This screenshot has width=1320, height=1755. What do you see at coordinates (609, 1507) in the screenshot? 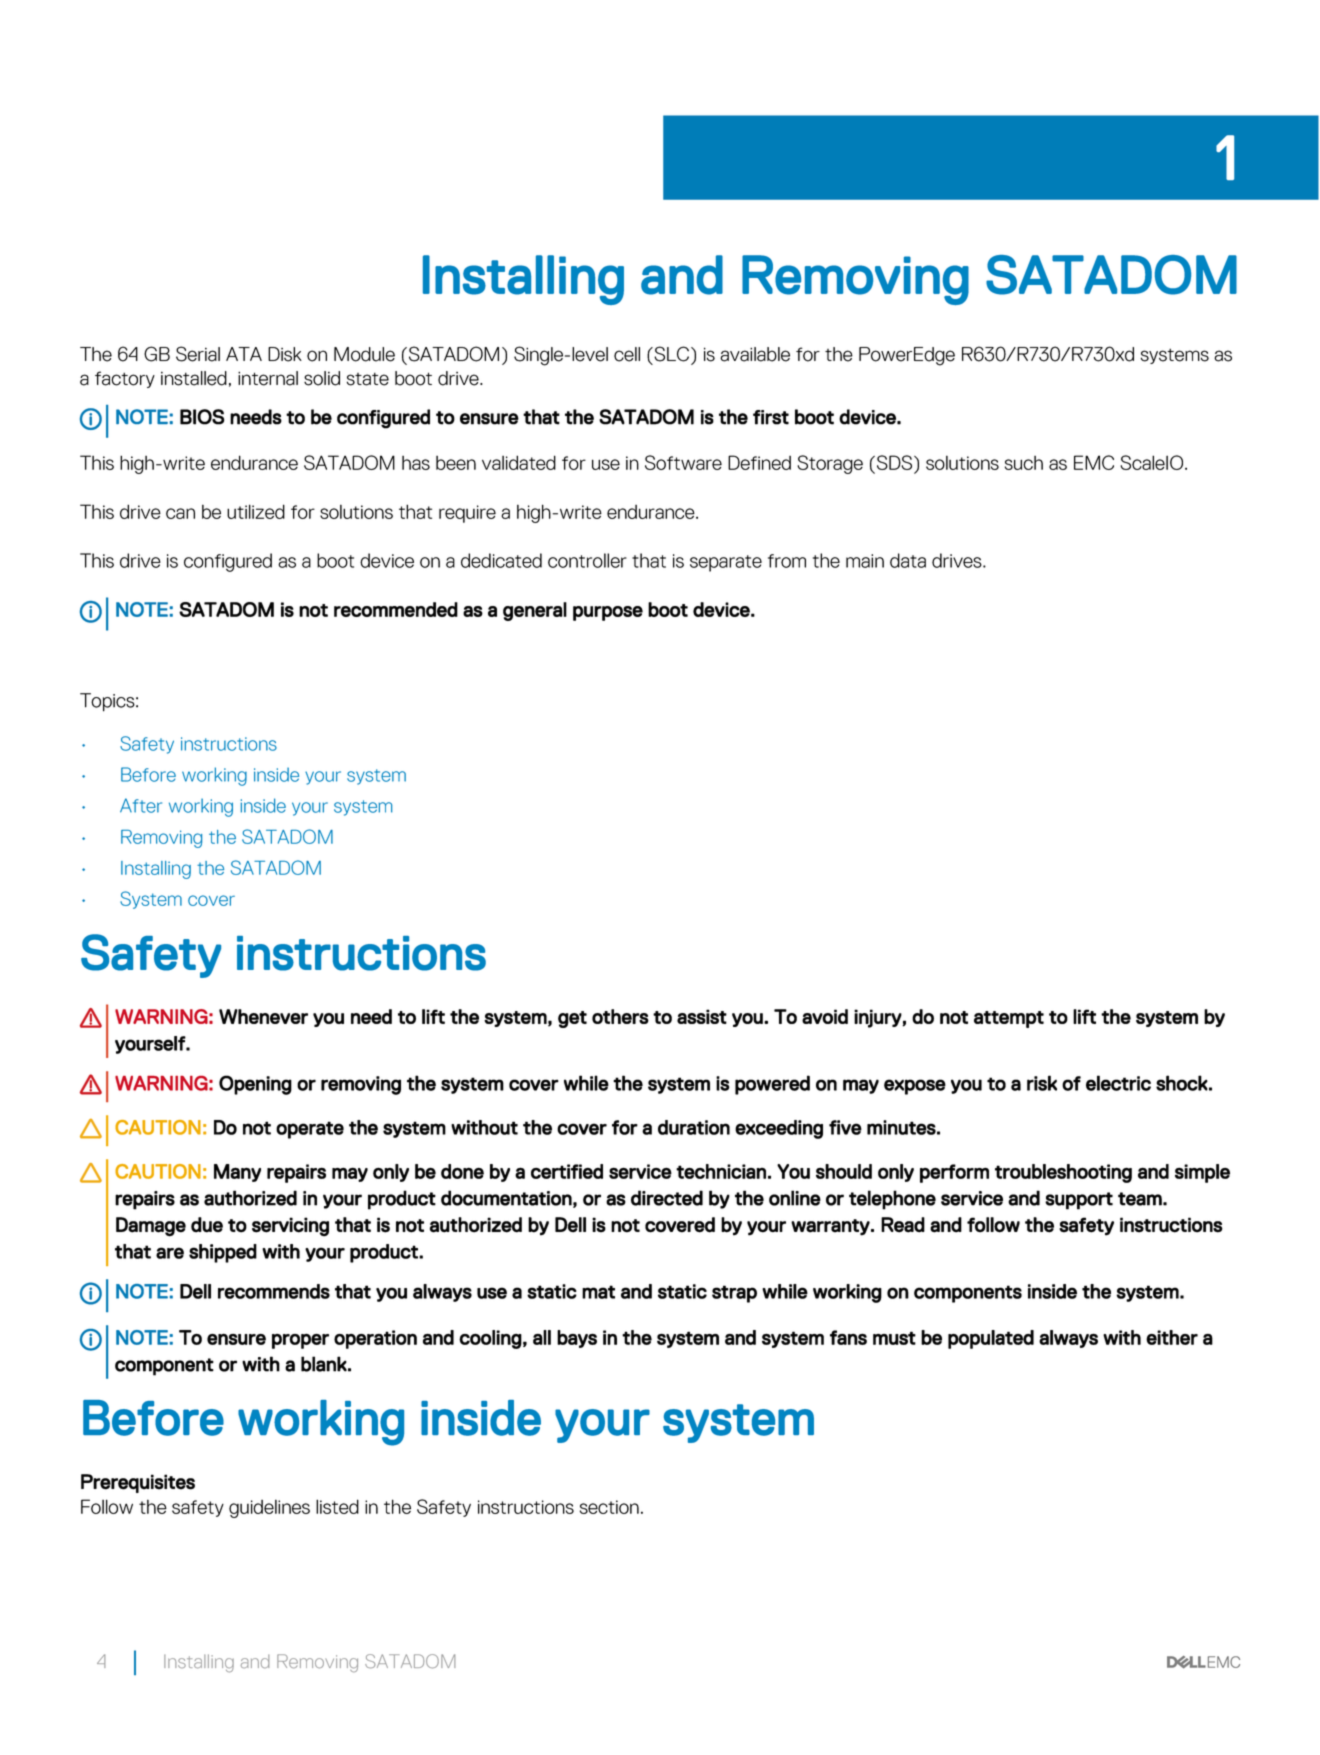
I see `section` at bounding box center [609, 1507].
